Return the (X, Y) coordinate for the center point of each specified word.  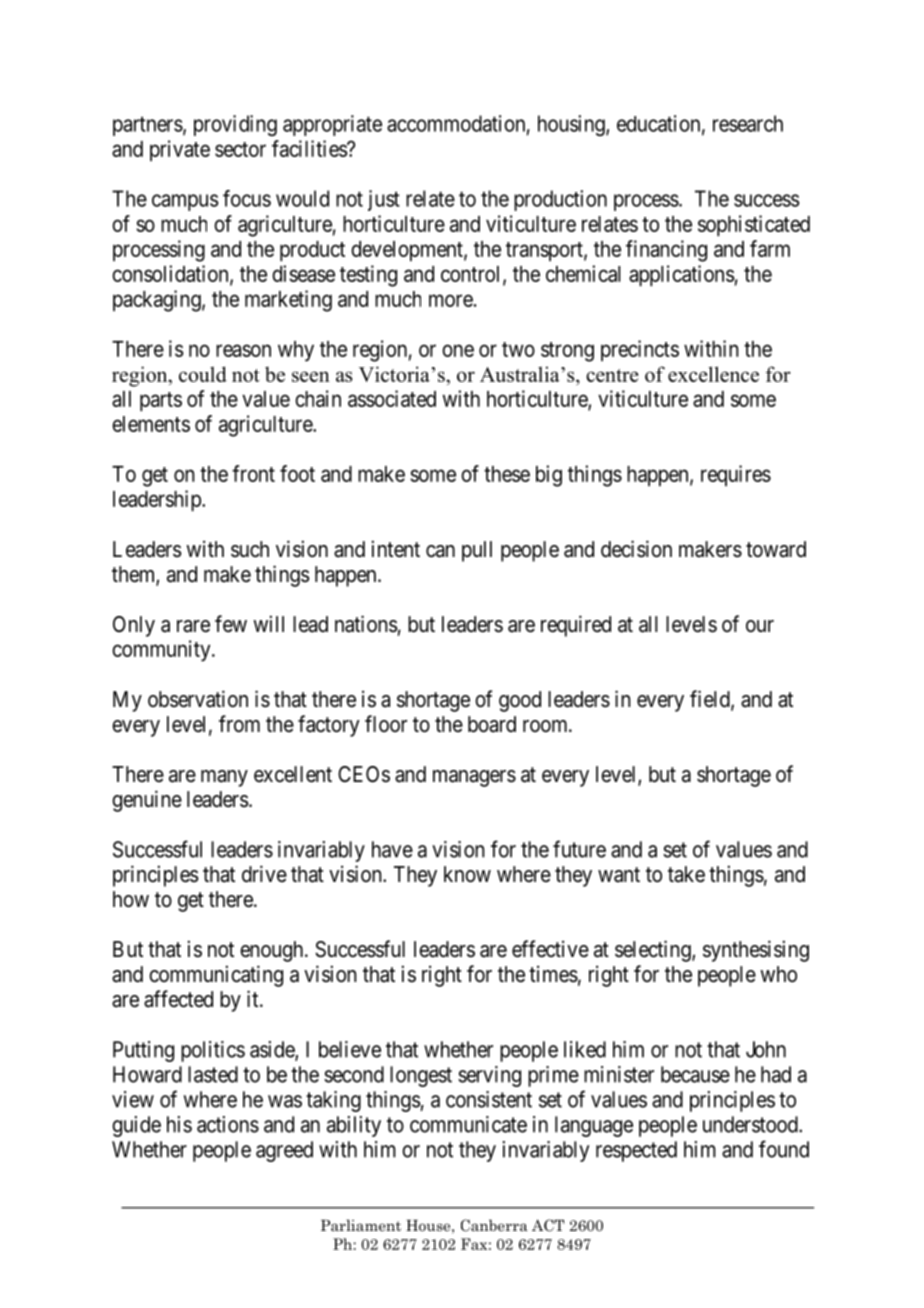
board (492, 724)
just (384, 200)
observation (198, 699)
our (760, 626)
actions (228, 1124)
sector (240, 149)
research (748, 123)
